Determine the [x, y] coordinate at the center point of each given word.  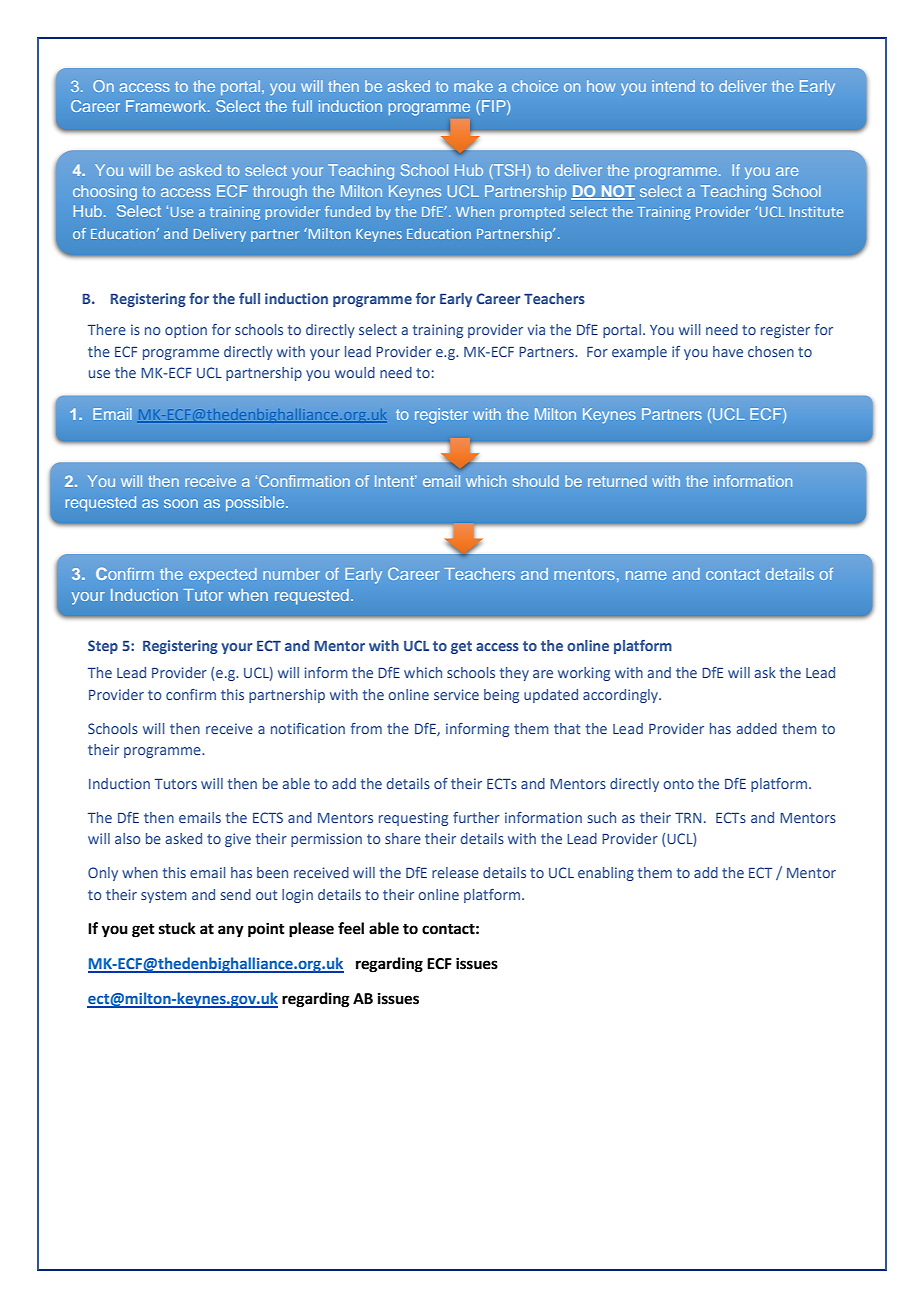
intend [673, 86]
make [473, 86]
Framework [167, 106]
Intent [396, 481]
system [164, 896]
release [455, 872]
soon [181, 503]
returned [617, 481]
